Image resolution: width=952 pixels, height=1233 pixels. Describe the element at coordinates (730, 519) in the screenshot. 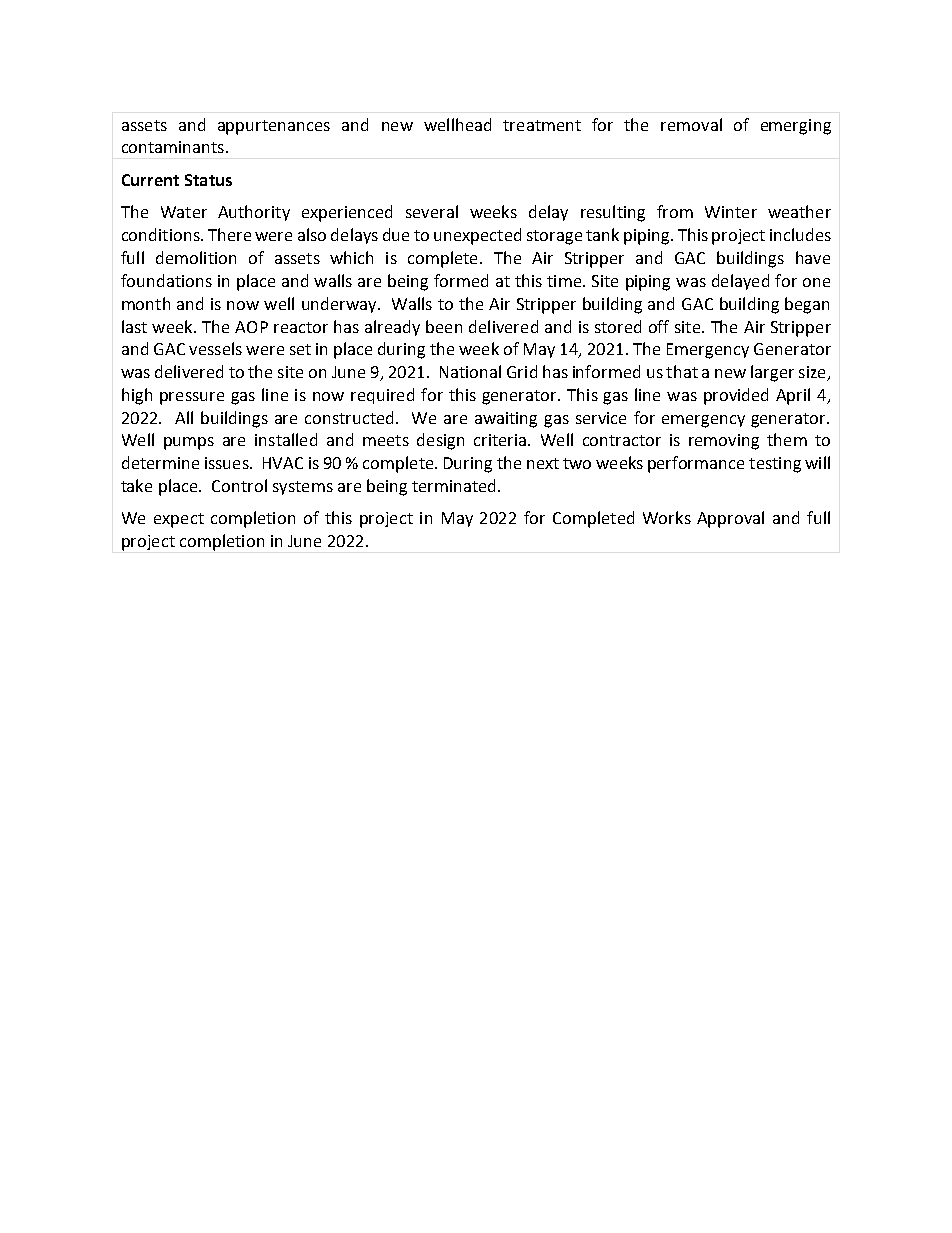

I see `Approval` at that location.
